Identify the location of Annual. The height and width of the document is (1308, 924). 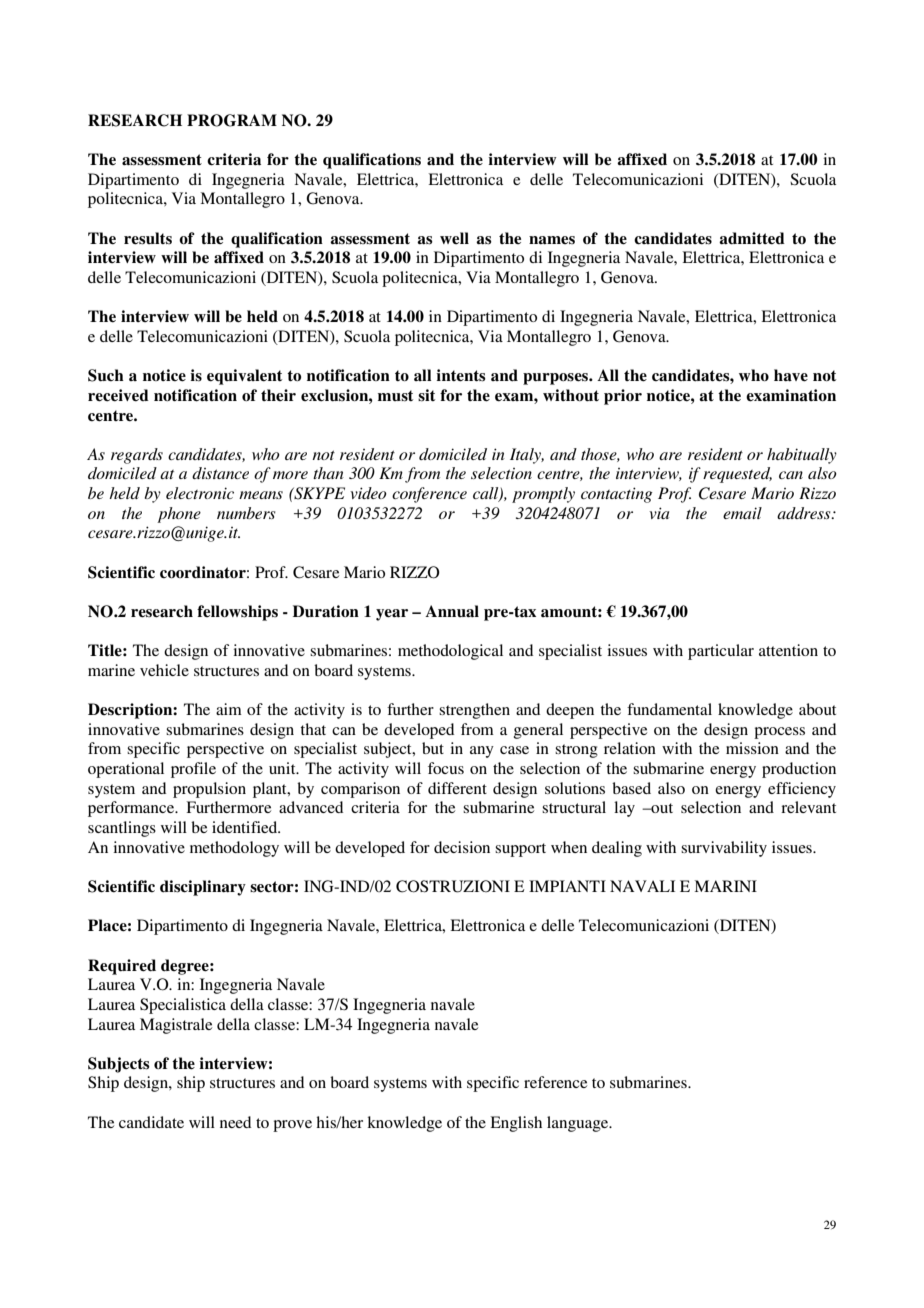
(452, 611).
